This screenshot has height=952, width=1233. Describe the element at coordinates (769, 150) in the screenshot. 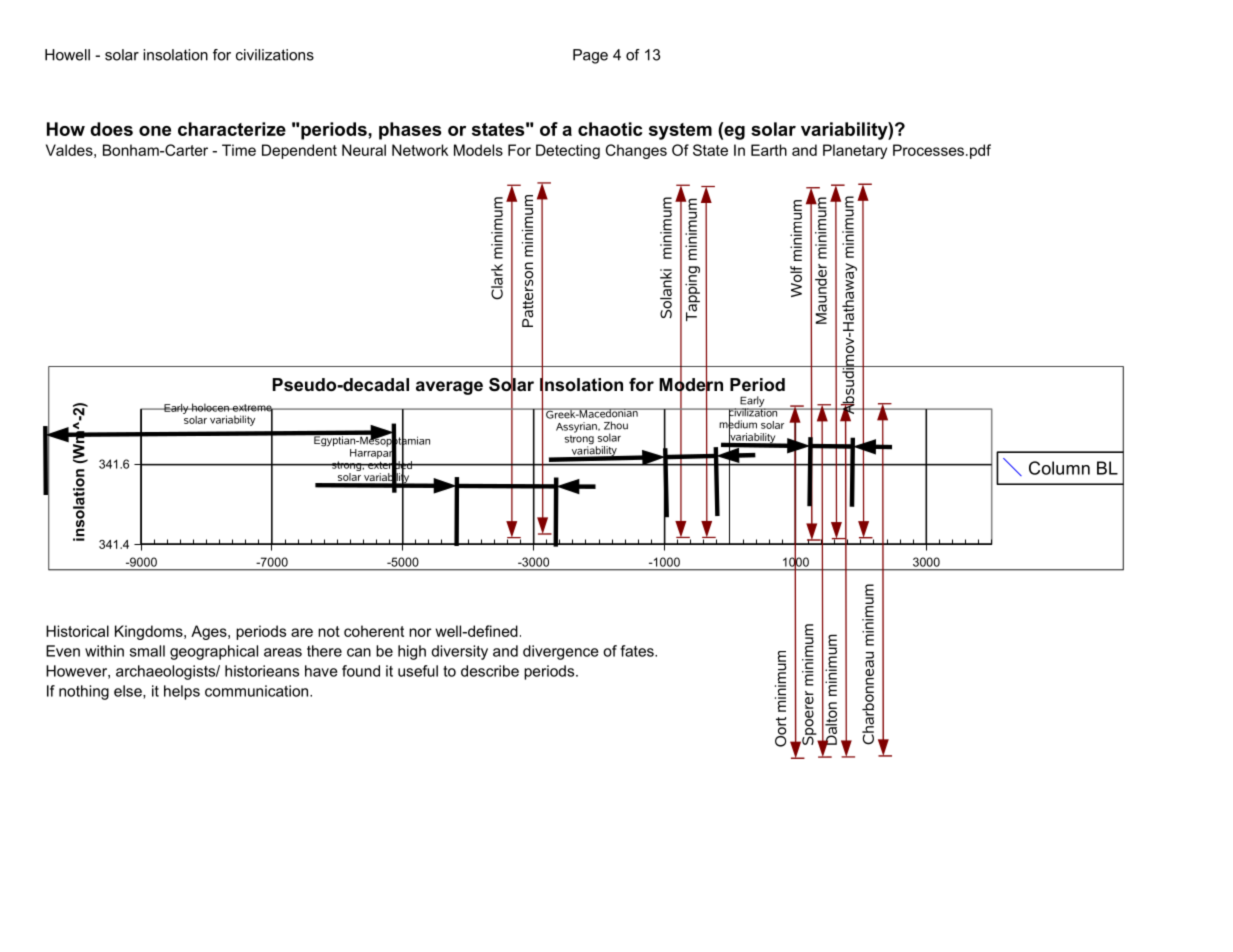

I see `Earth` at that location.
